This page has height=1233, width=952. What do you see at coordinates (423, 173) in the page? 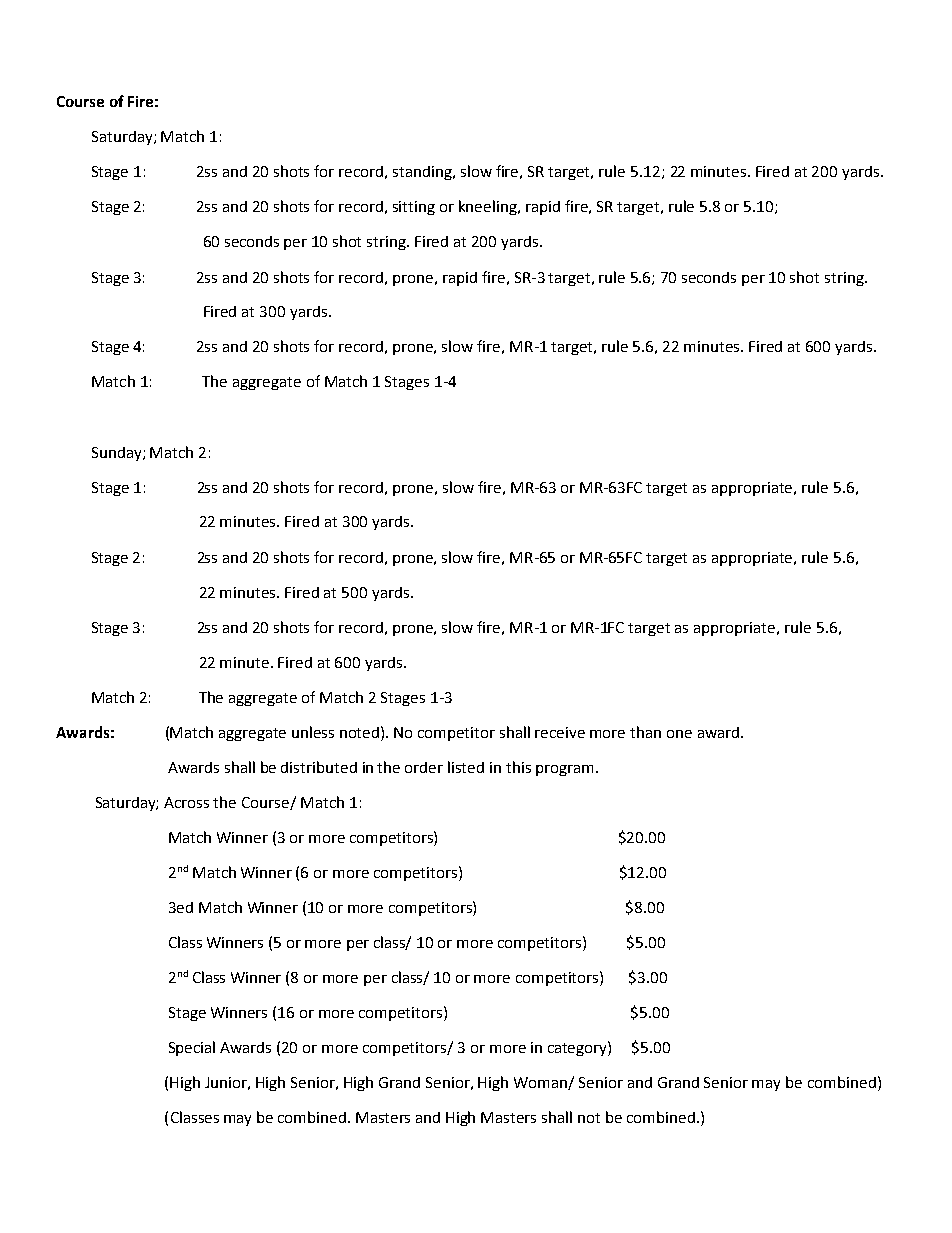
I see `standing` at bounding box center [423, 173].
